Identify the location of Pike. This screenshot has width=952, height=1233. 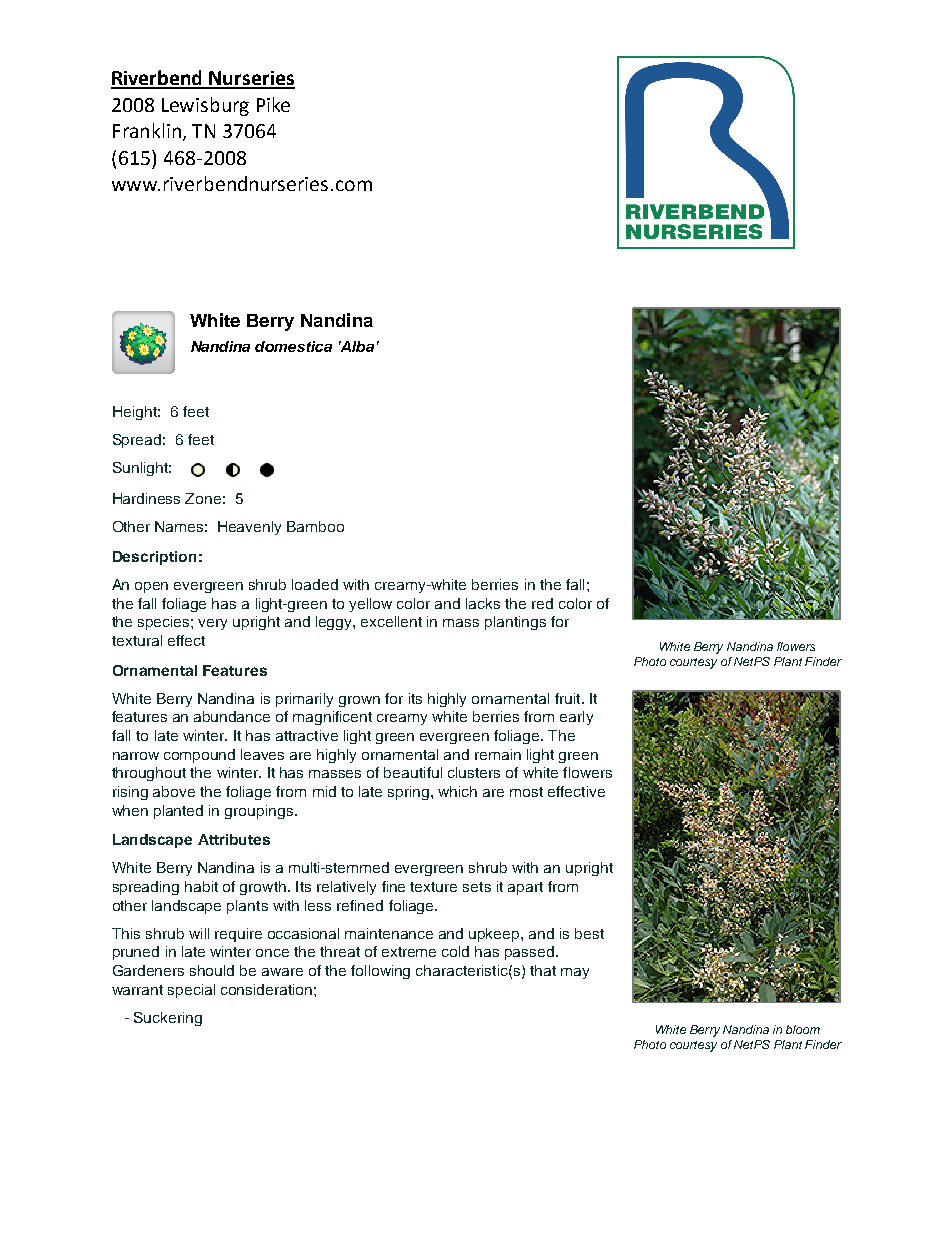
(273, 104).
